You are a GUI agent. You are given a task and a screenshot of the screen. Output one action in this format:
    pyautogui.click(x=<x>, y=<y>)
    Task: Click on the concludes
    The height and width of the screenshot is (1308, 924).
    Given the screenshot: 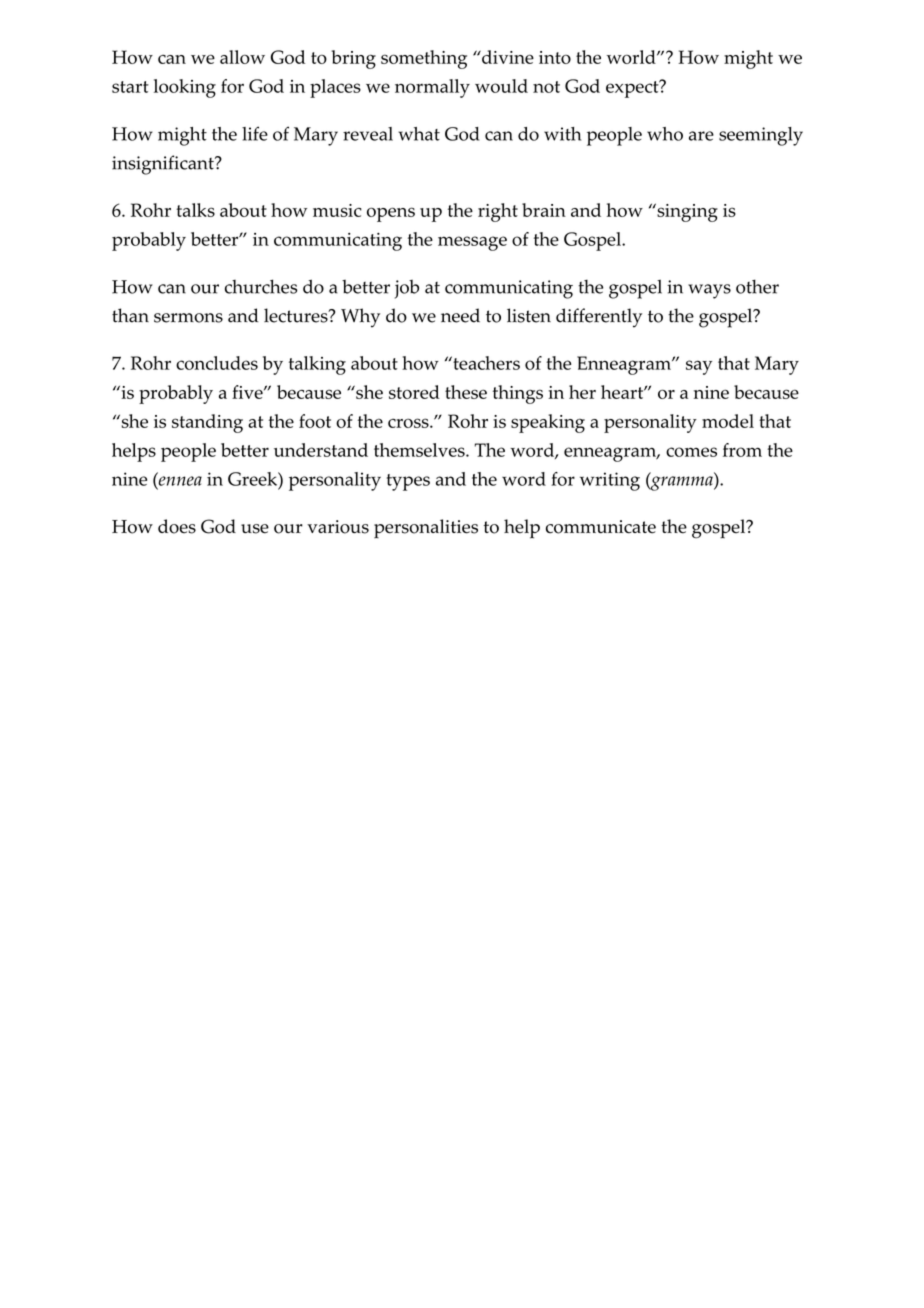 What is the action you would take?
    pyautogui.click(x=217, y=363)
